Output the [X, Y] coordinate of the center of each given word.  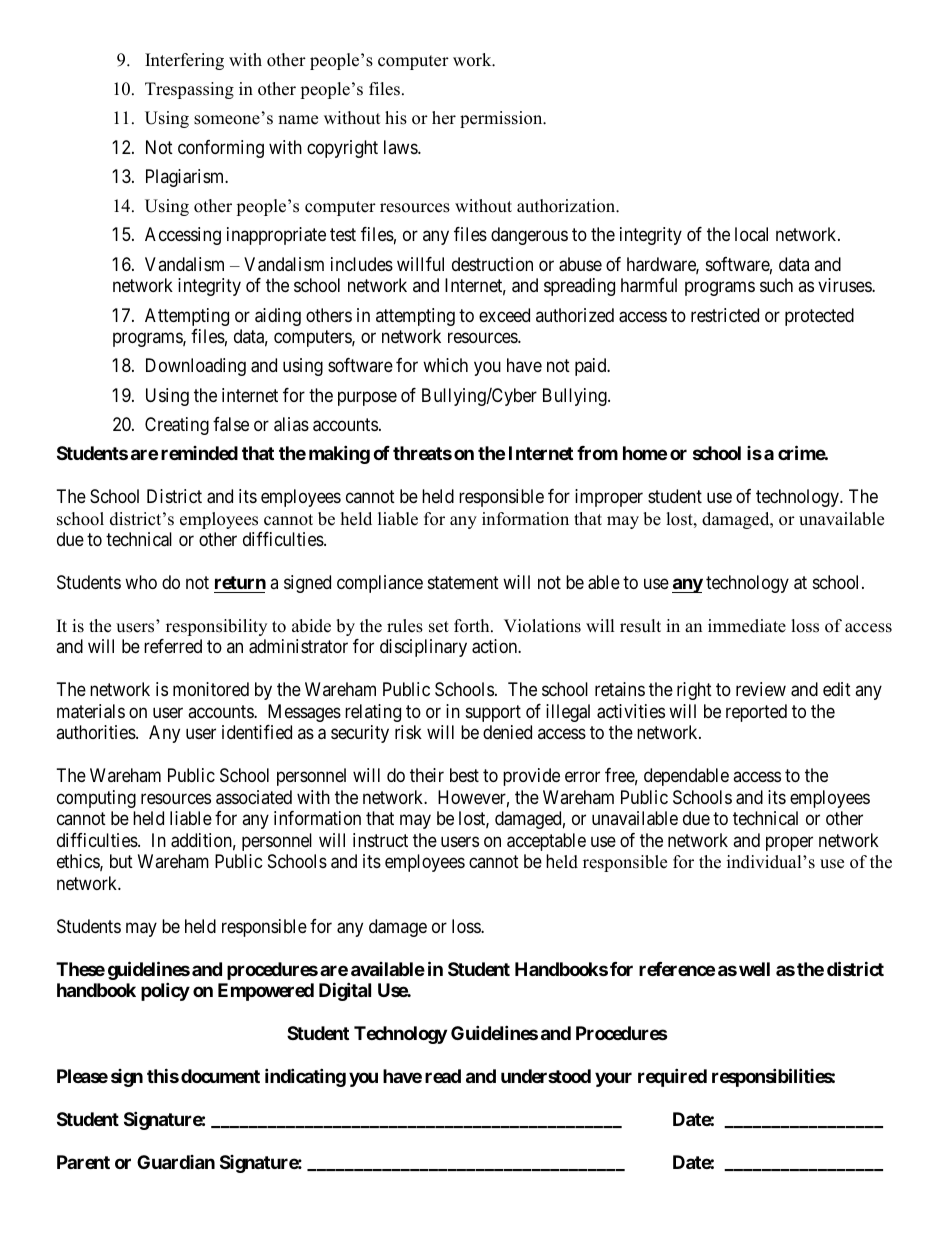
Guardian [176, 1162]
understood [546, 1076]
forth [473, 626]
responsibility [216, 627]
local [751, 234]
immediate [747, 626]
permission [502, 119]
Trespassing [189, 90]
